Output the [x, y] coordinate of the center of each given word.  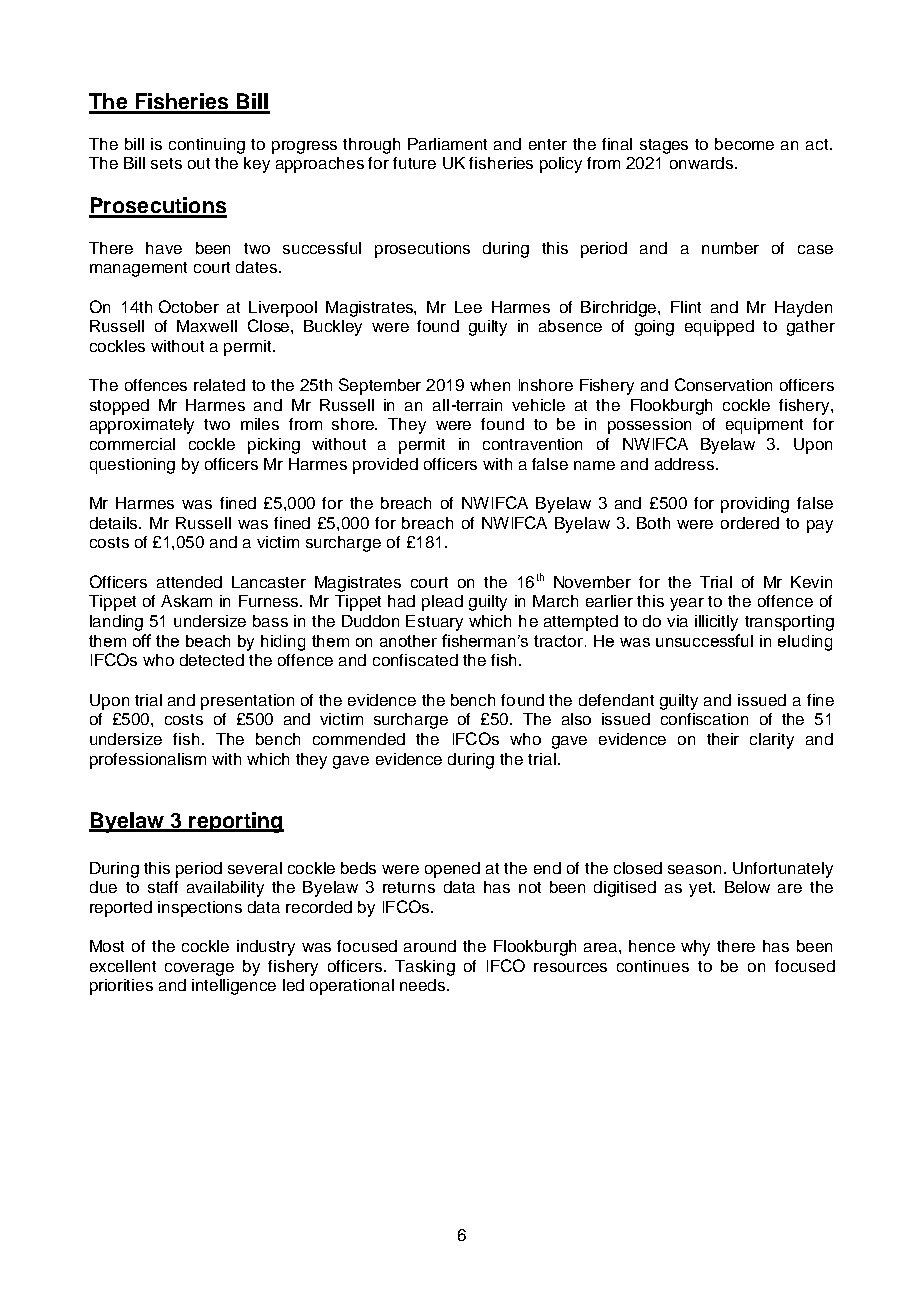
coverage [199, 969]
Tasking [425, 968]
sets [166, 163]
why [695, 948]
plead [442, 603]
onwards [703, 163]
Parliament [447, 144]
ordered [750, 523]
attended [189, 582]
